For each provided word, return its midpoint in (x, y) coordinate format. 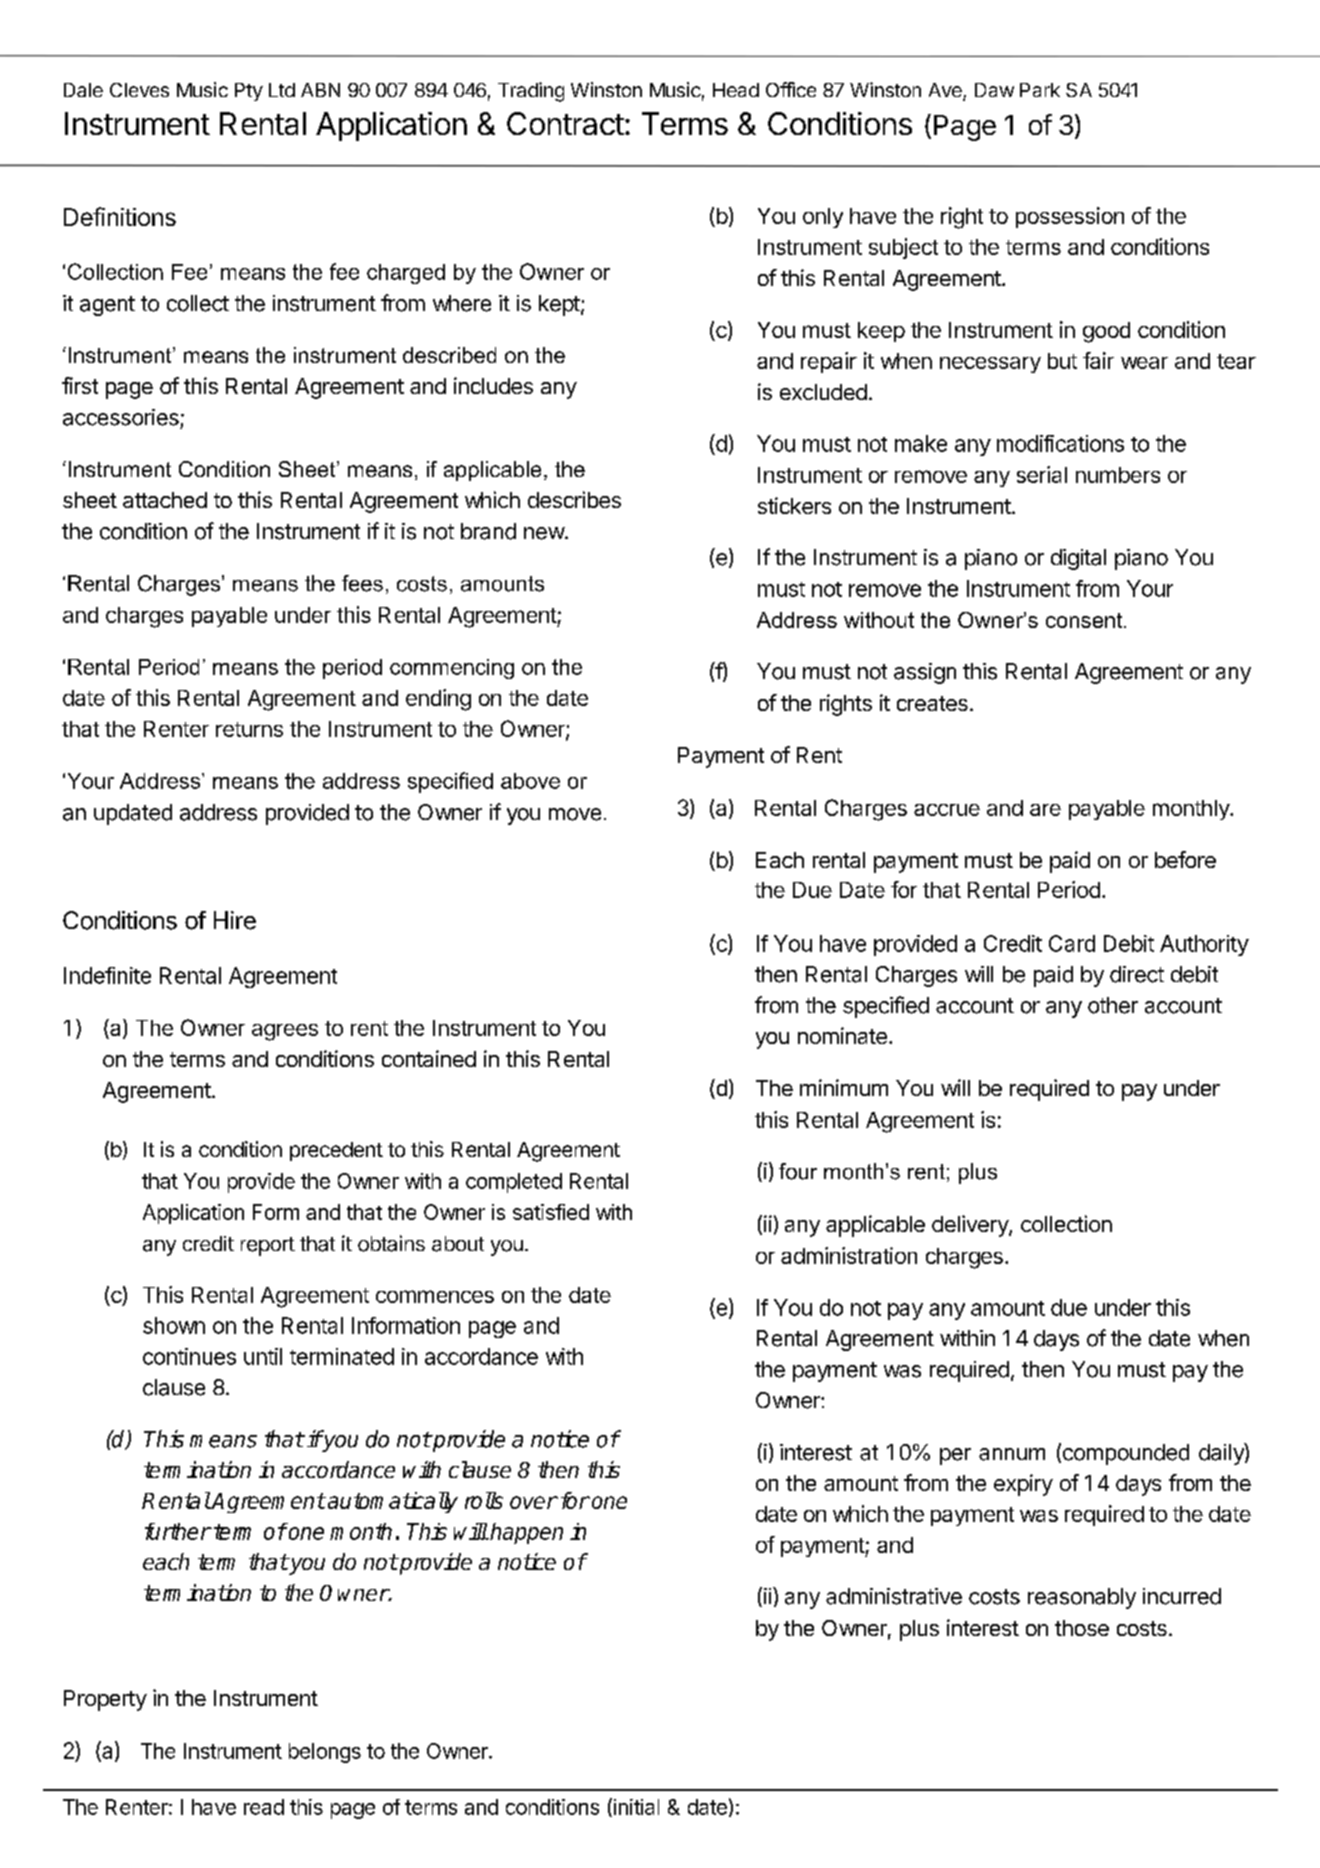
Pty (249, 92)
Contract (565, 123)
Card (1072, 943)
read (264, 1807)
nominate (842, 1035)
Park (1040, 90)
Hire (235, 920)
